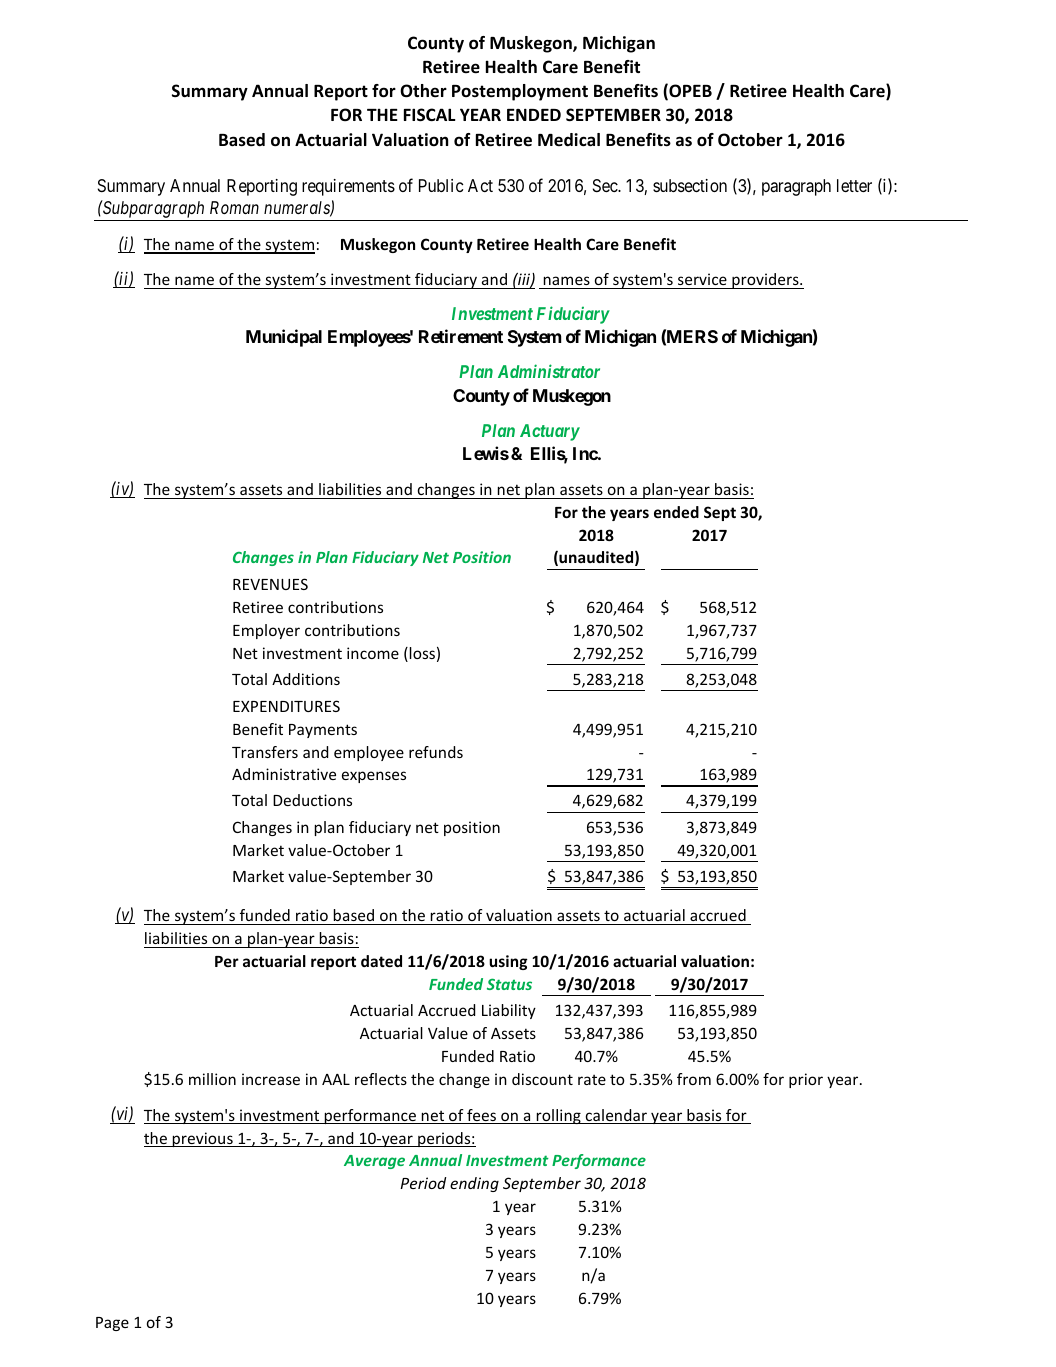  Describe the element at coordinates (436, 752) in the screenshot. I see `refunds` at that location.
